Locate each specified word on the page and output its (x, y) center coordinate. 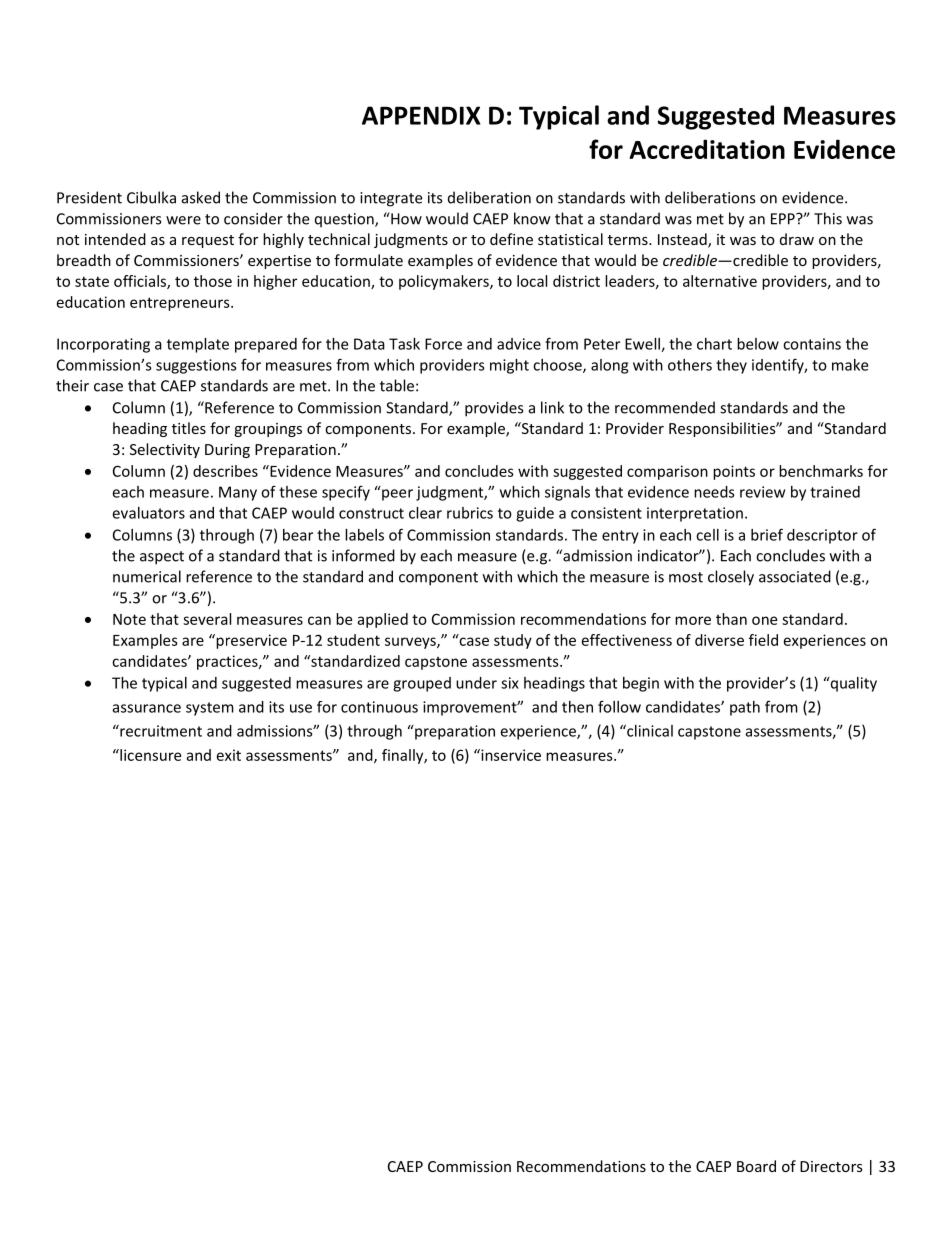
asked (201, 197)
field (763, 640)
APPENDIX (421, 115)
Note (129, 619)
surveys (411, 643)
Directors (831, 1166)
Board (756, 1166)
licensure (149, 755)
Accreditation (707, 149)
